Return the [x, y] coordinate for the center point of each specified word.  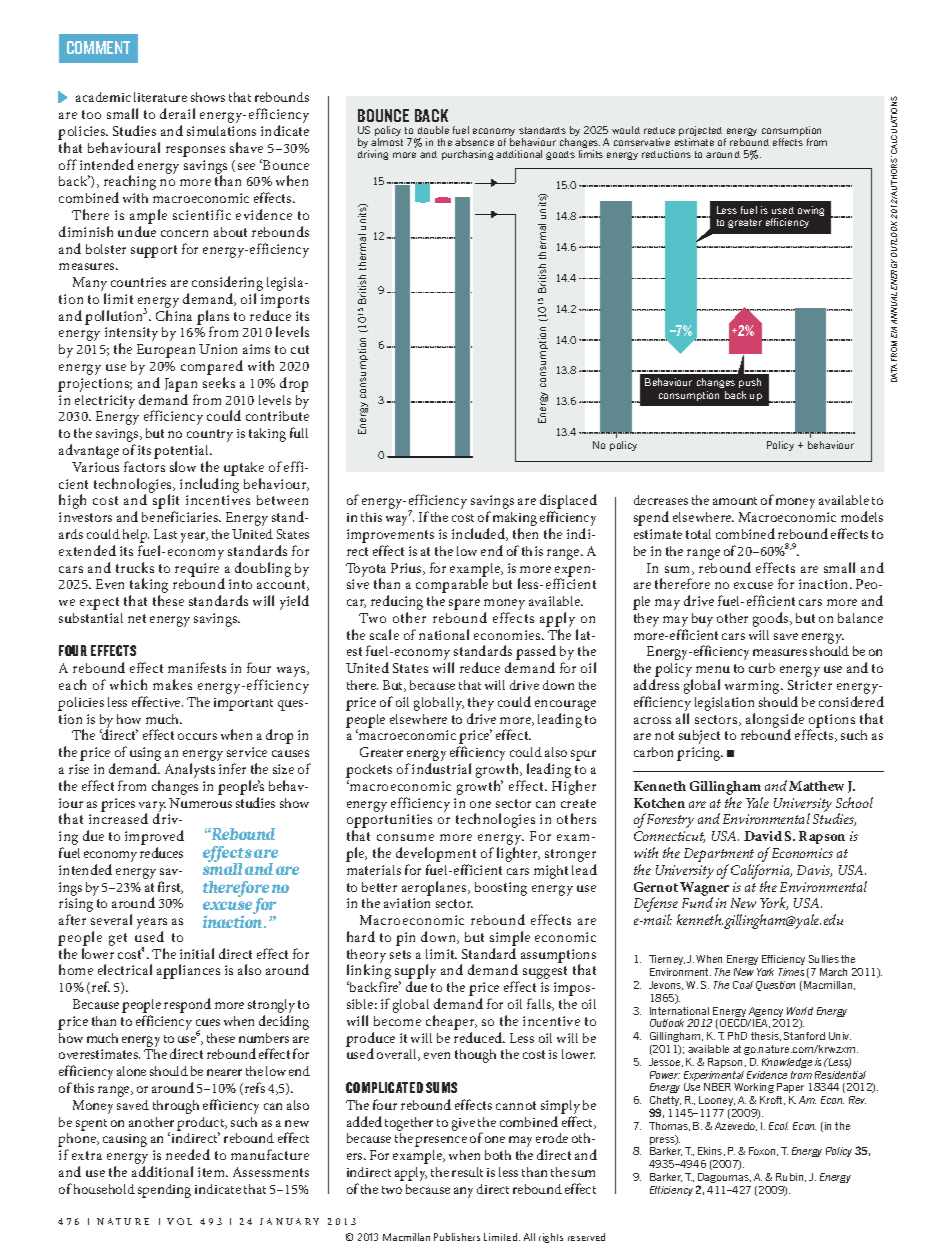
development [436, 854]
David [763, 836]
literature [160, 97]
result [467, 1172]
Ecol [778, 1126]
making [515, 520]
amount [735, 501]
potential [182, 453]
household [104, 1189]
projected [700, 132]
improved [154, 839]
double [433, 130]
